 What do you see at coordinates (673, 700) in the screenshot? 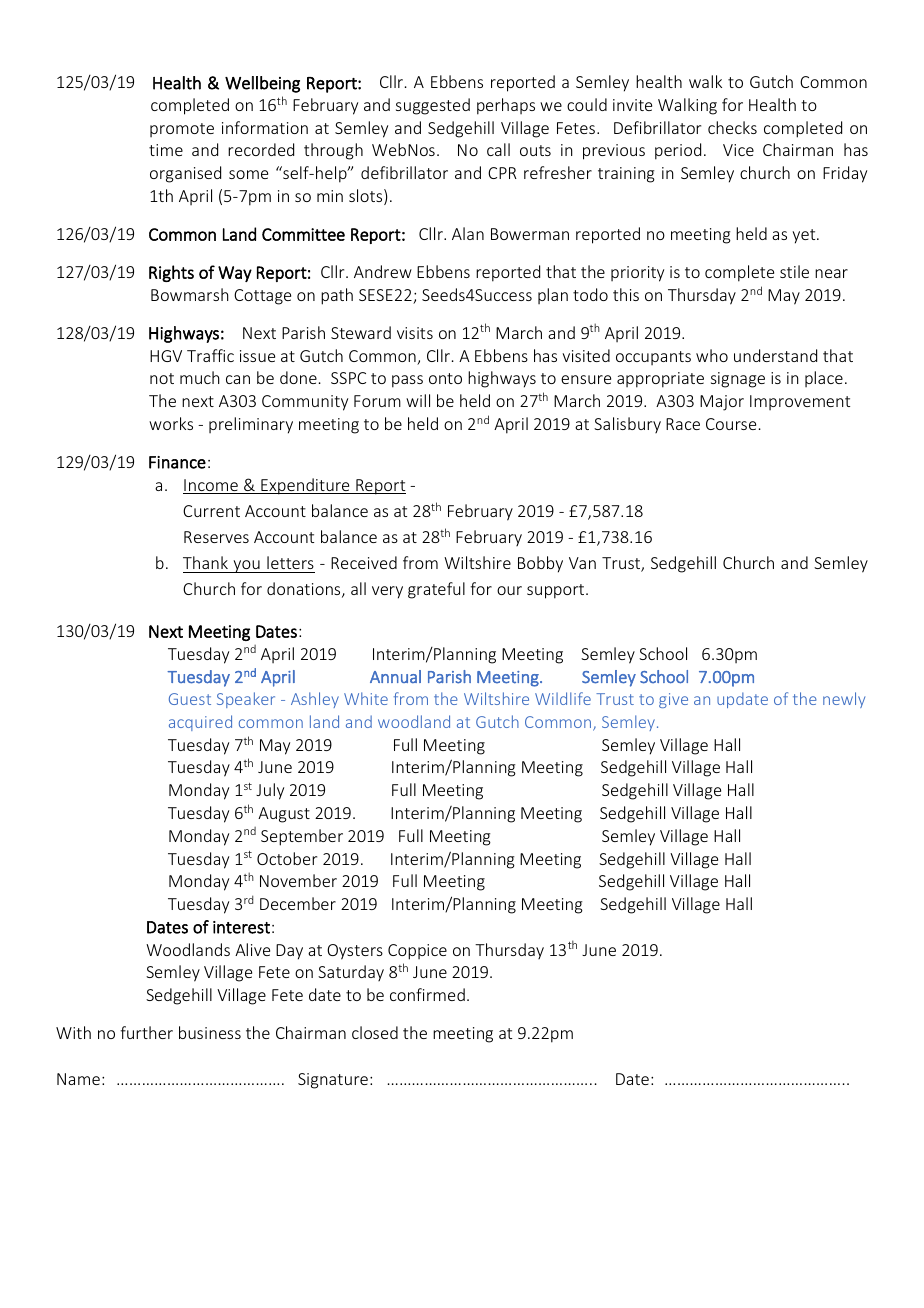
I see `give` at bounding box center [673, 700].
